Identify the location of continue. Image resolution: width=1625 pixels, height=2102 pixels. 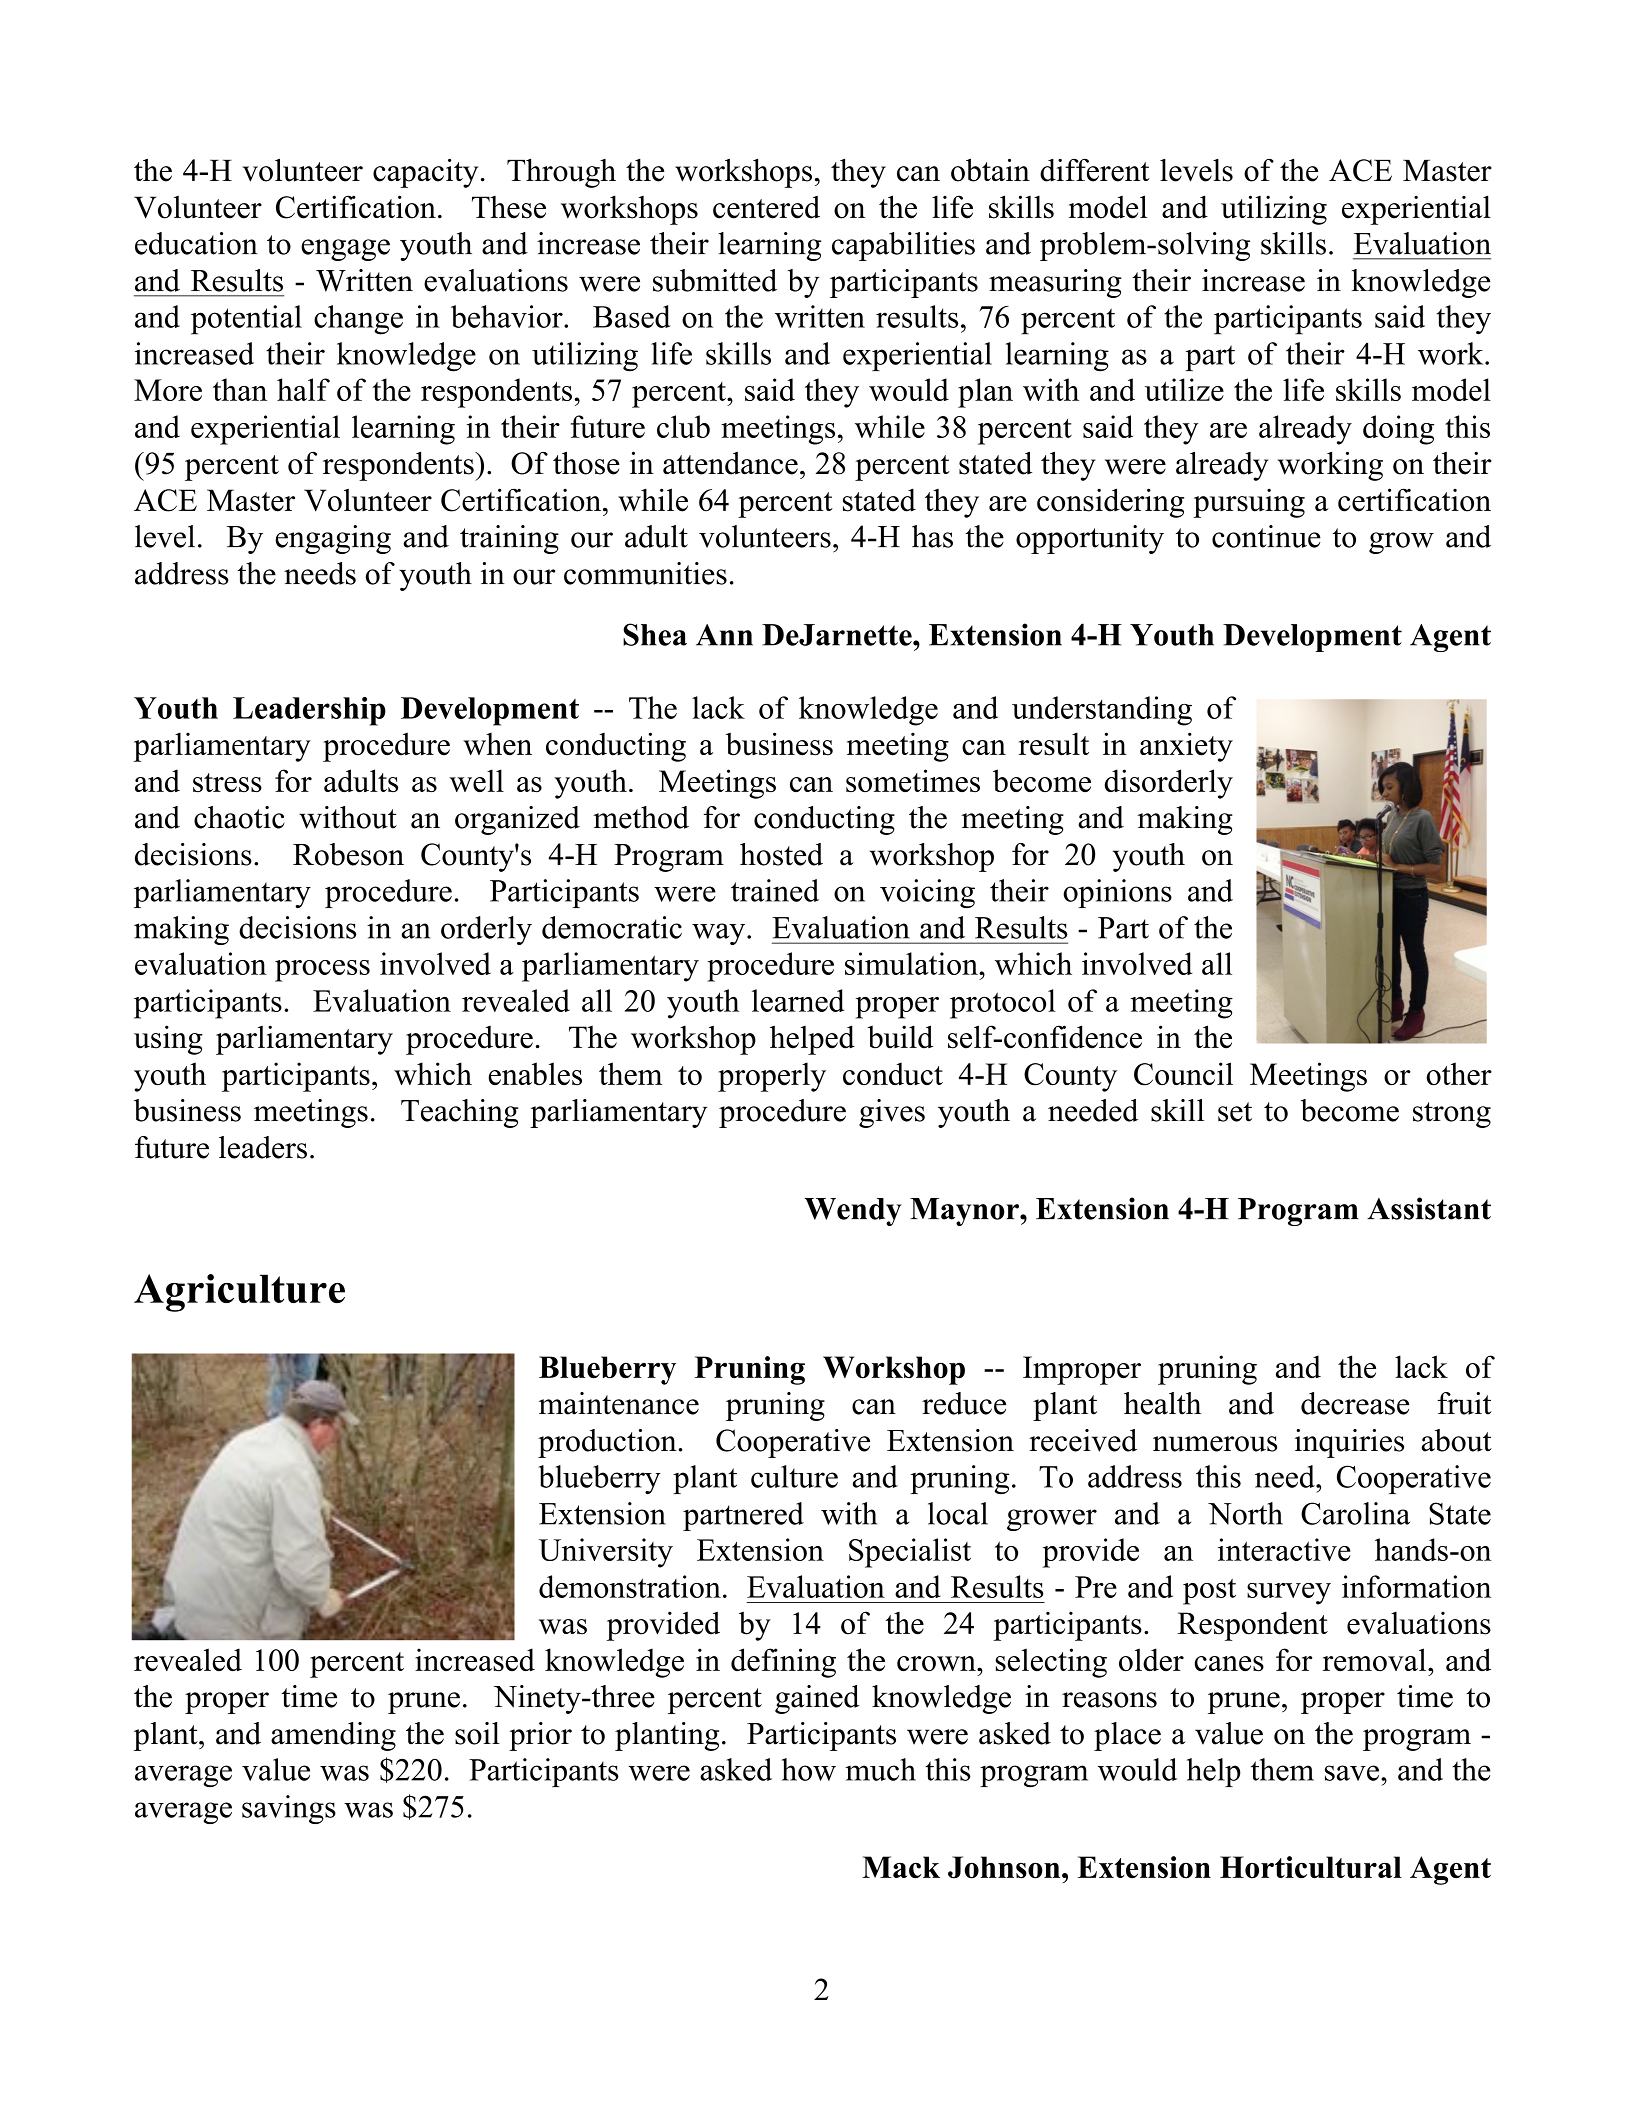
(1266, 536).
